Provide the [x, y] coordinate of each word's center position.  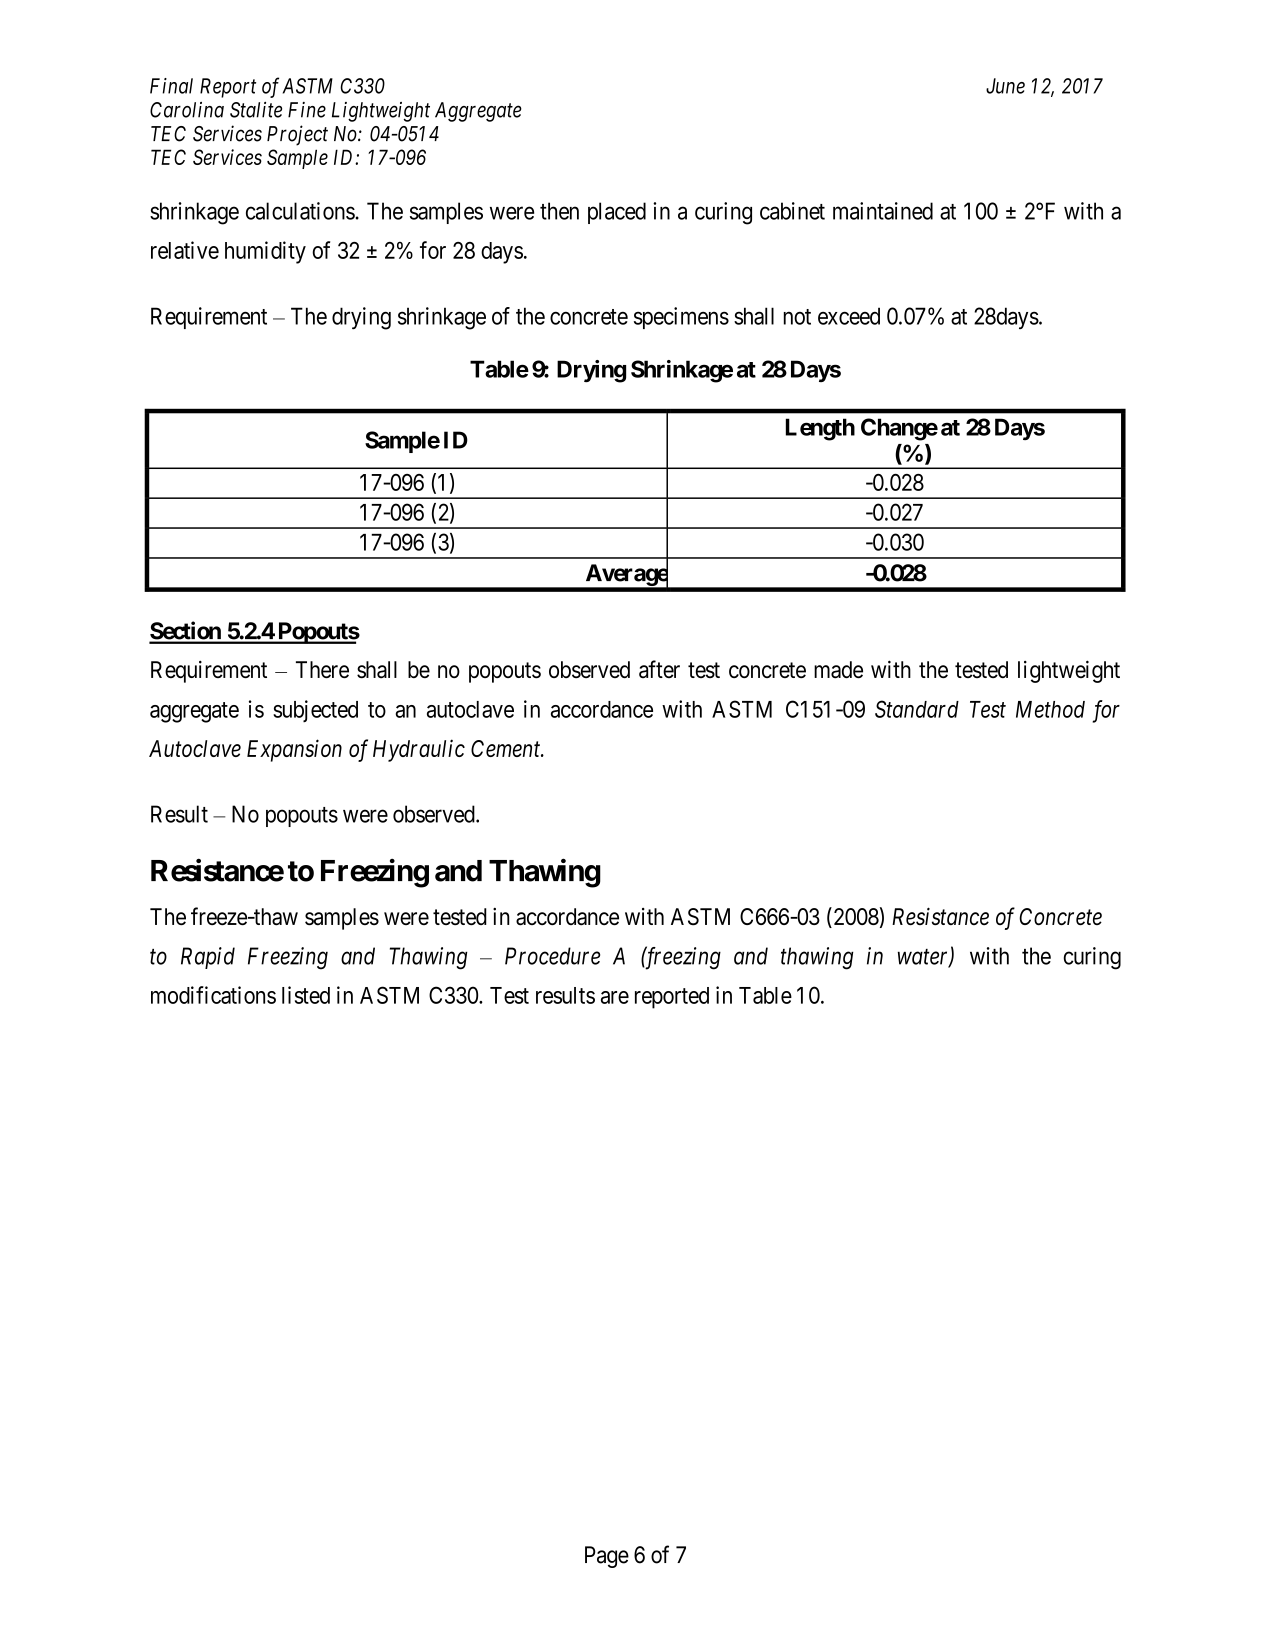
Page [607, 1557]
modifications [213, 995]
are [615, 997]
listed [306, 995]
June [1005, 86]
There [322, 669]
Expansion [294, 750]
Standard [917, 709]
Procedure [552, 956]
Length [820, 429]
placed [617, 213]
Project [297, 135]
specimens [681, 318]
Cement [507, 748]
